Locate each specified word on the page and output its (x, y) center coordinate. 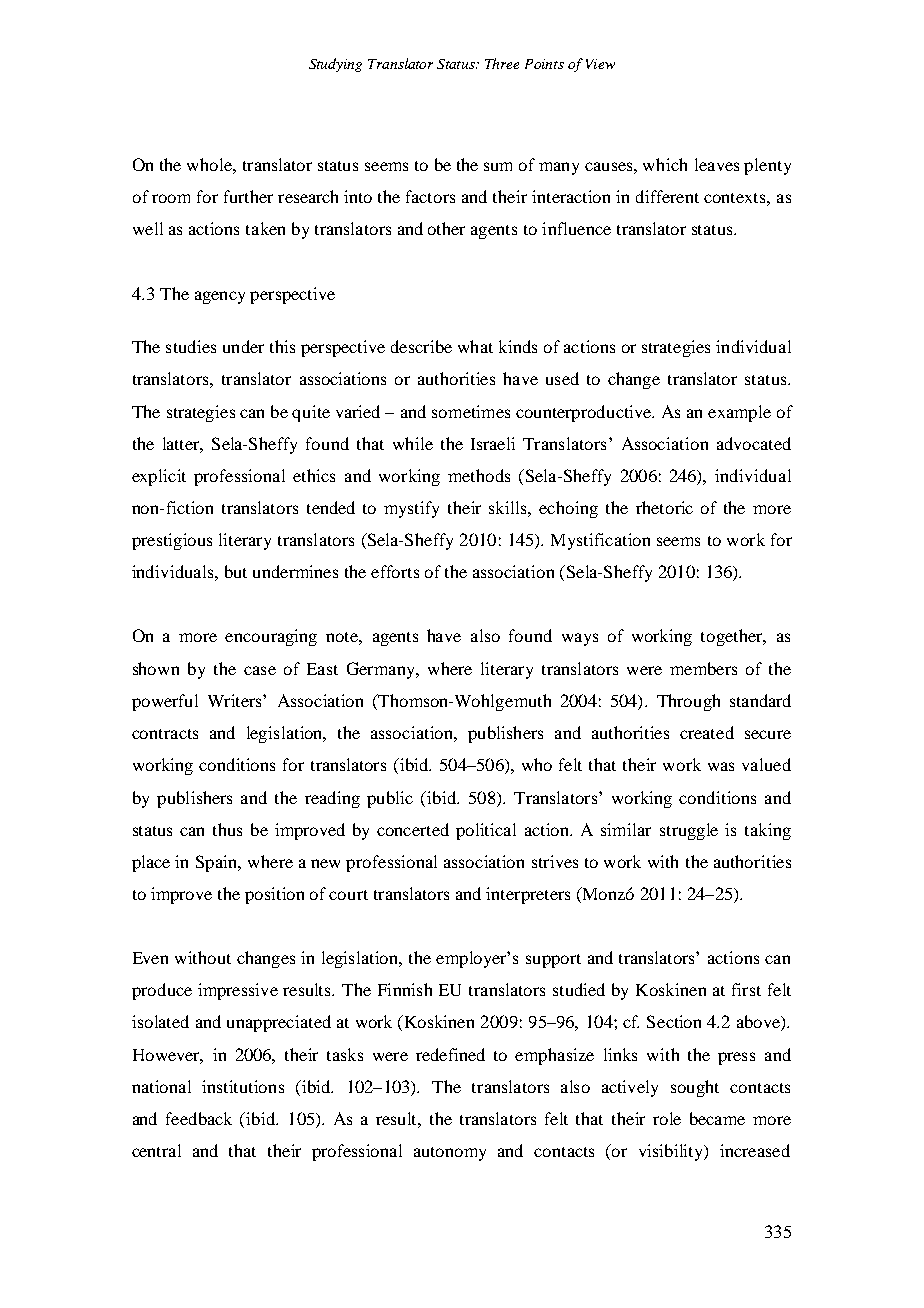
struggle (689, 831)
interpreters (528, 895)
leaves (717, 164)
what (475, 346)
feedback (199, 1118)
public (390, 799)
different (667, 196)
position (274, 895)
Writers (236, 700)
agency (220, 297)
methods (479, 475)
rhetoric (664, 507)
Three (502, 63)
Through (688, 702)
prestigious (172, 541)
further (248, 196)
